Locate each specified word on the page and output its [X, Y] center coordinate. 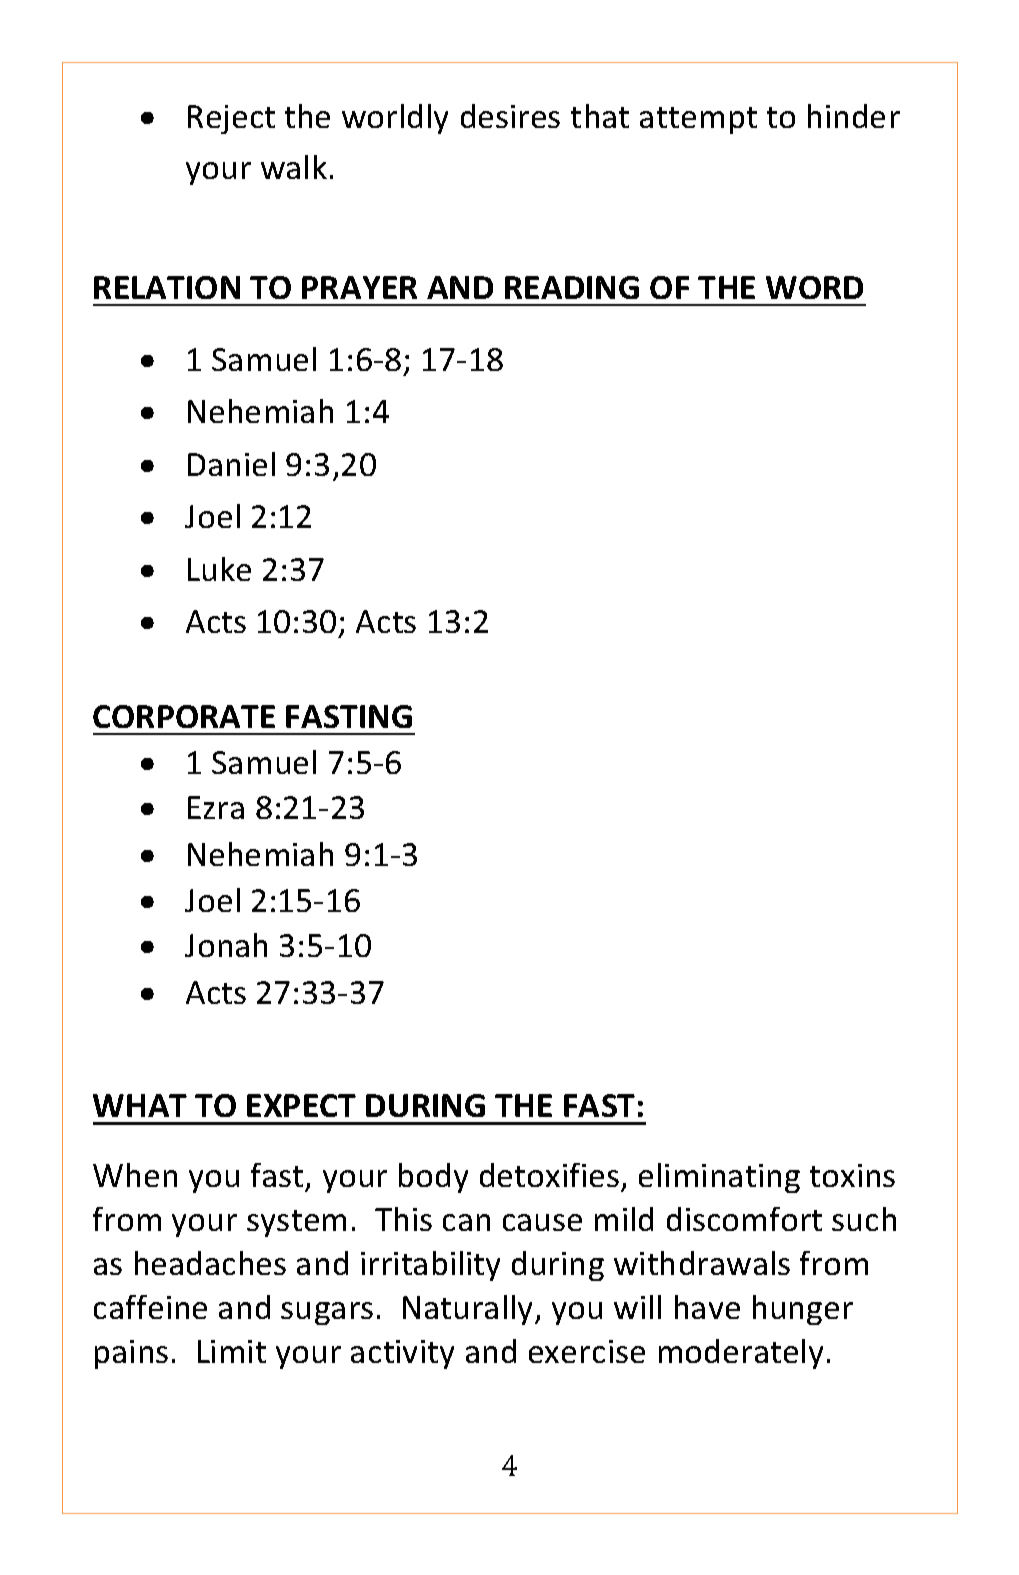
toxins [852, 1175]
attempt [698, 120]
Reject [231, 119]
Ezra [216, 807]
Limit [232, 1351]
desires [510, 116]
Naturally [469, 1310]
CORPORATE [184, 716]
